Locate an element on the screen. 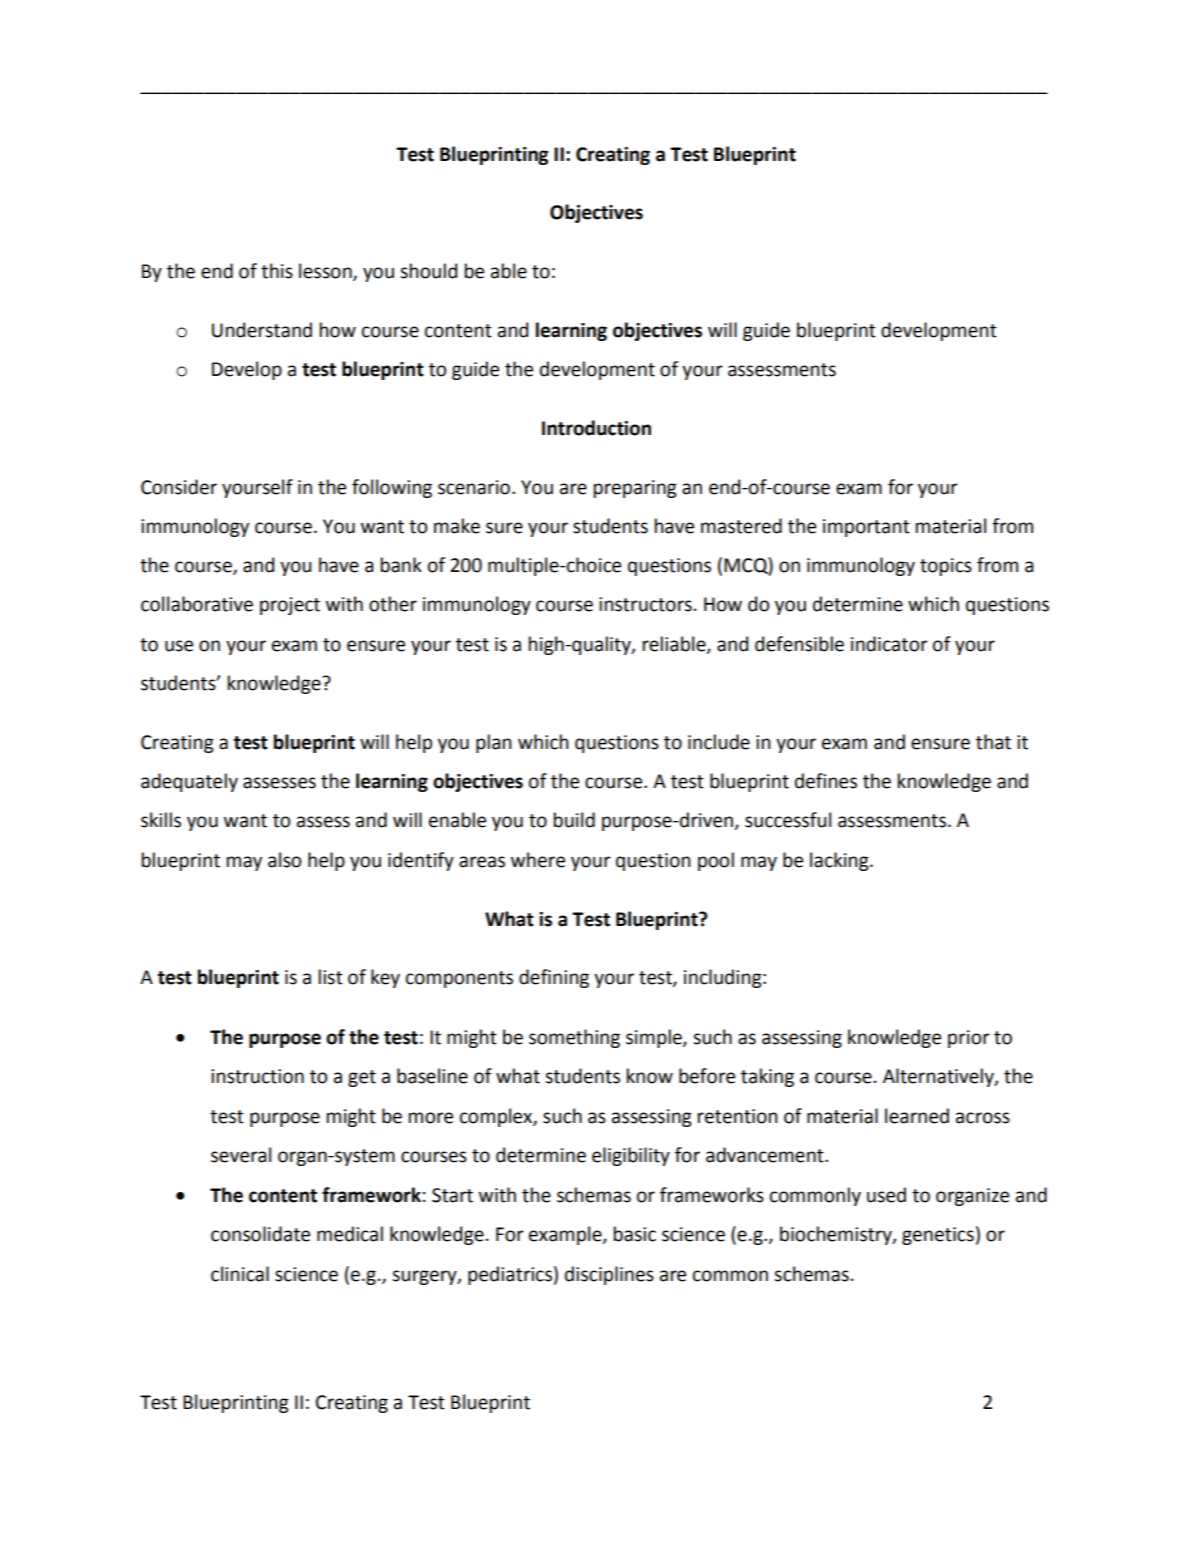 The width and height of the screenshot is (1193, 1544). should is located at coordinates (428, 271).
